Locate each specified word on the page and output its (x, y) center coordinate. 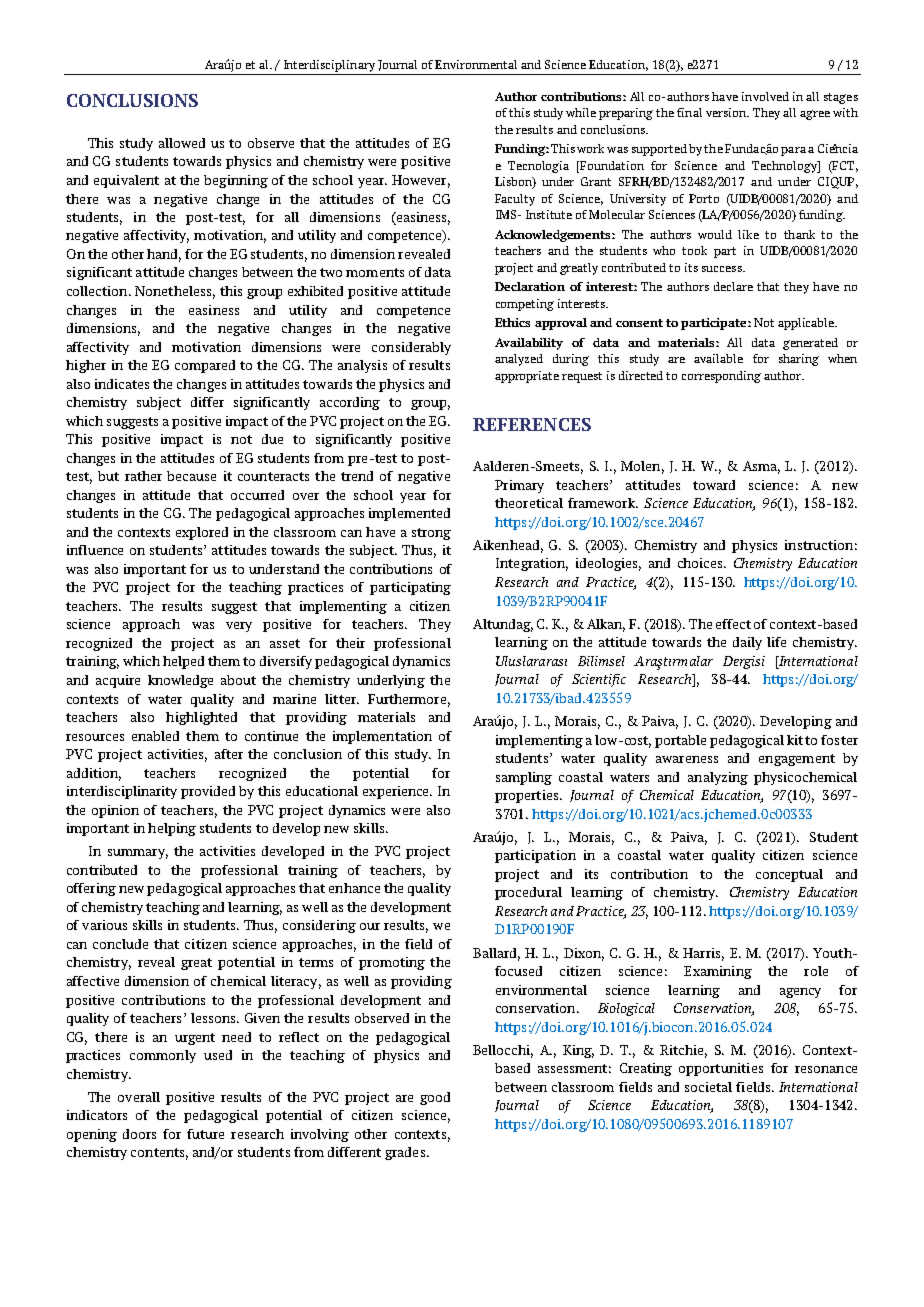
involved (765, 96)
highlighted (201, 718)
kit (795, 740)
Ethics (512, 322)
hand (164, 255)
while (581, 112)
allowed (182, 143)
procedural (528, 893)
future (205, 1134)
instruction (819, 545)
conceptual (789, 875)
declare (733, 286)
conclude (120, 944)
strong (431, 534)
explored (202, 533)
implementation (382, 737)
